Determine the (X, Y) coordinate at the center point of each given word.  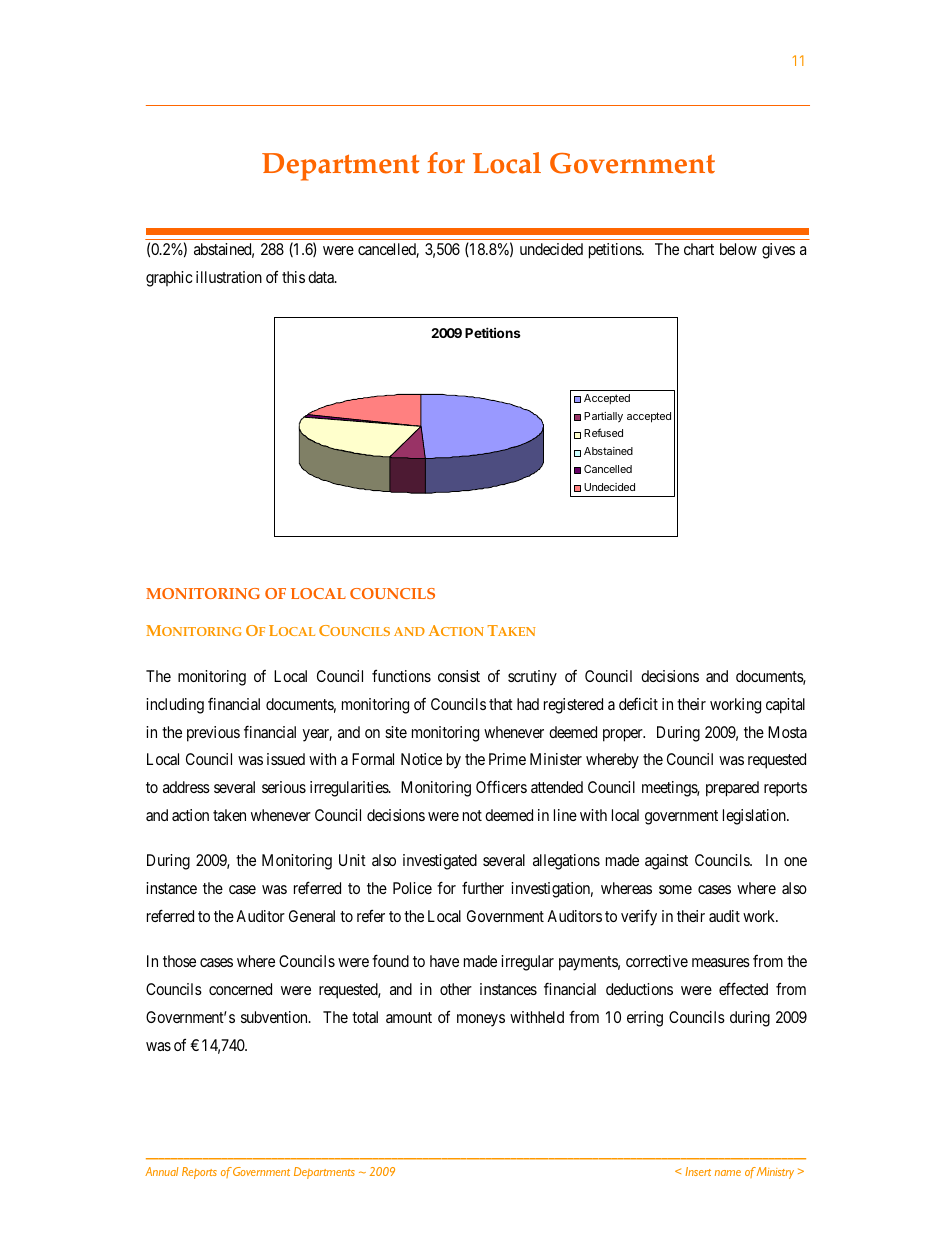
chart (699, 249)
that (501, 704)
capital (785, 706)
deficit (638, 704)
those (179, 961)
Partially (603, 417)
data (322, 277)
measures (721, 962)
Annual (161, 1171)
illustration (229, 277)
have (444, 961)
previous (213, 734)
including (175, 706)
